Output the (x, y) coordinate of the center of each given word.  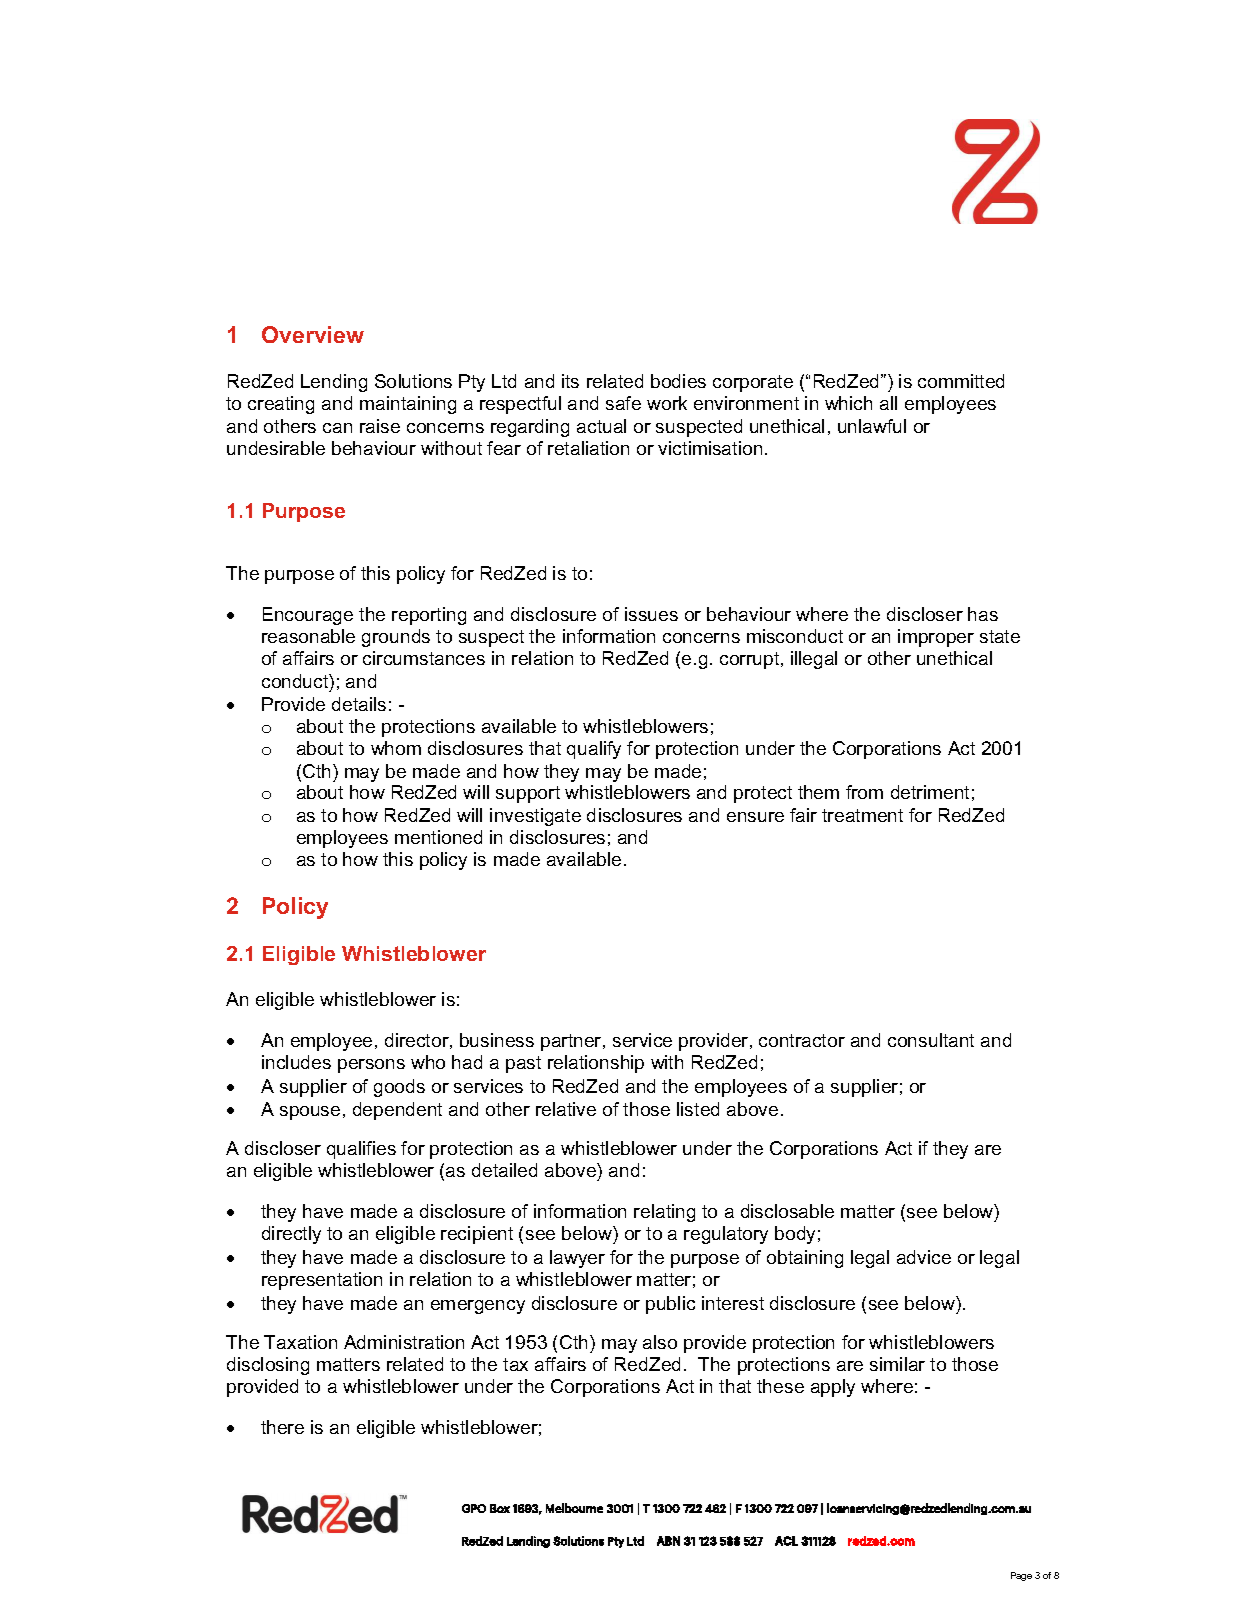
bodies (678, 381)
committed (961, 381)
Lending (334, 383)
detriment (930, 792)
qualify (594, 750)
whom (396, 748)
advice (924, 1257)
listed (698, 1109)
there (282, 1427)
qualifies (361, 1150)
